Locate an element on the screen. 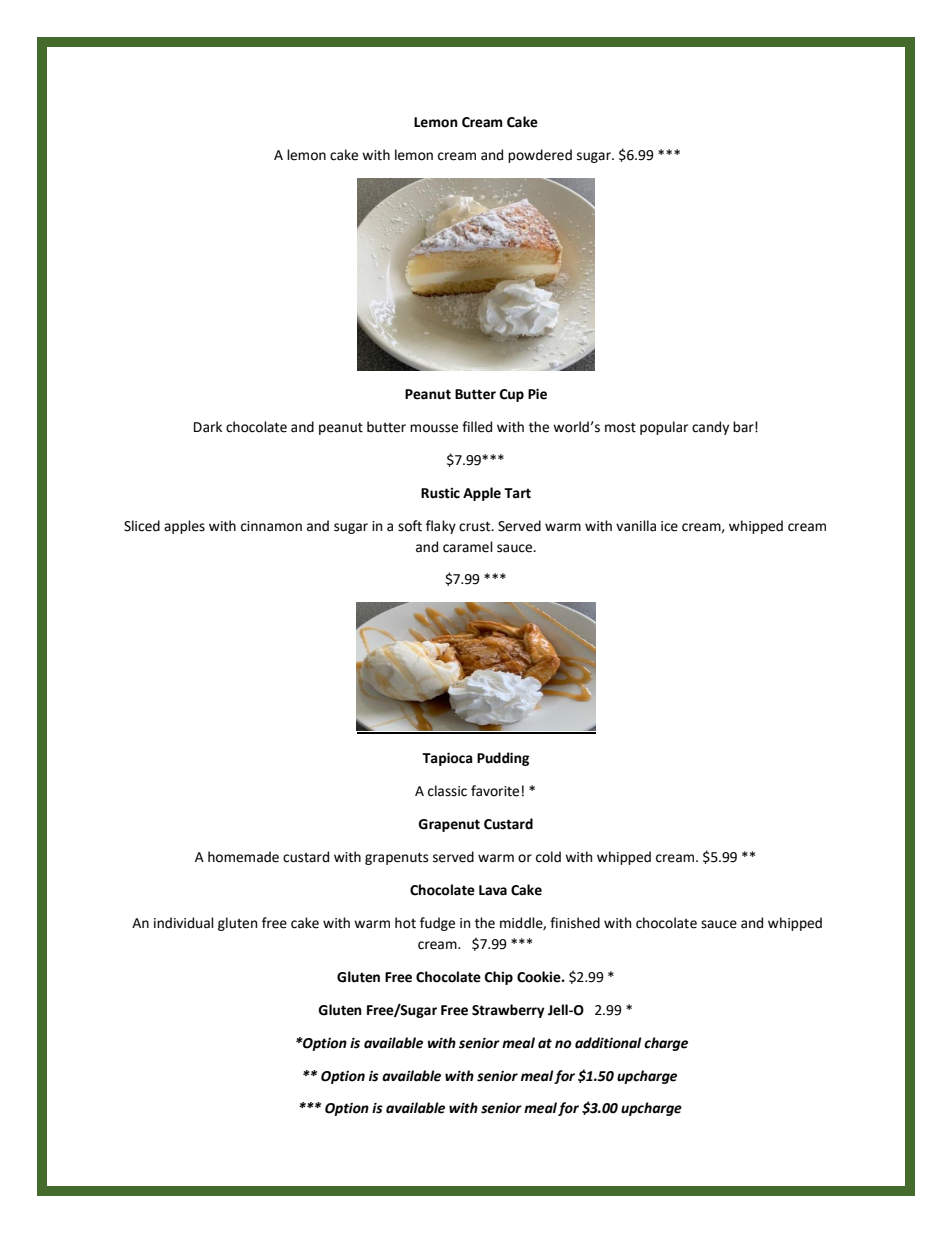 This screenshot has height=1233, width=952. individual is located at coordinates (184, 923).
